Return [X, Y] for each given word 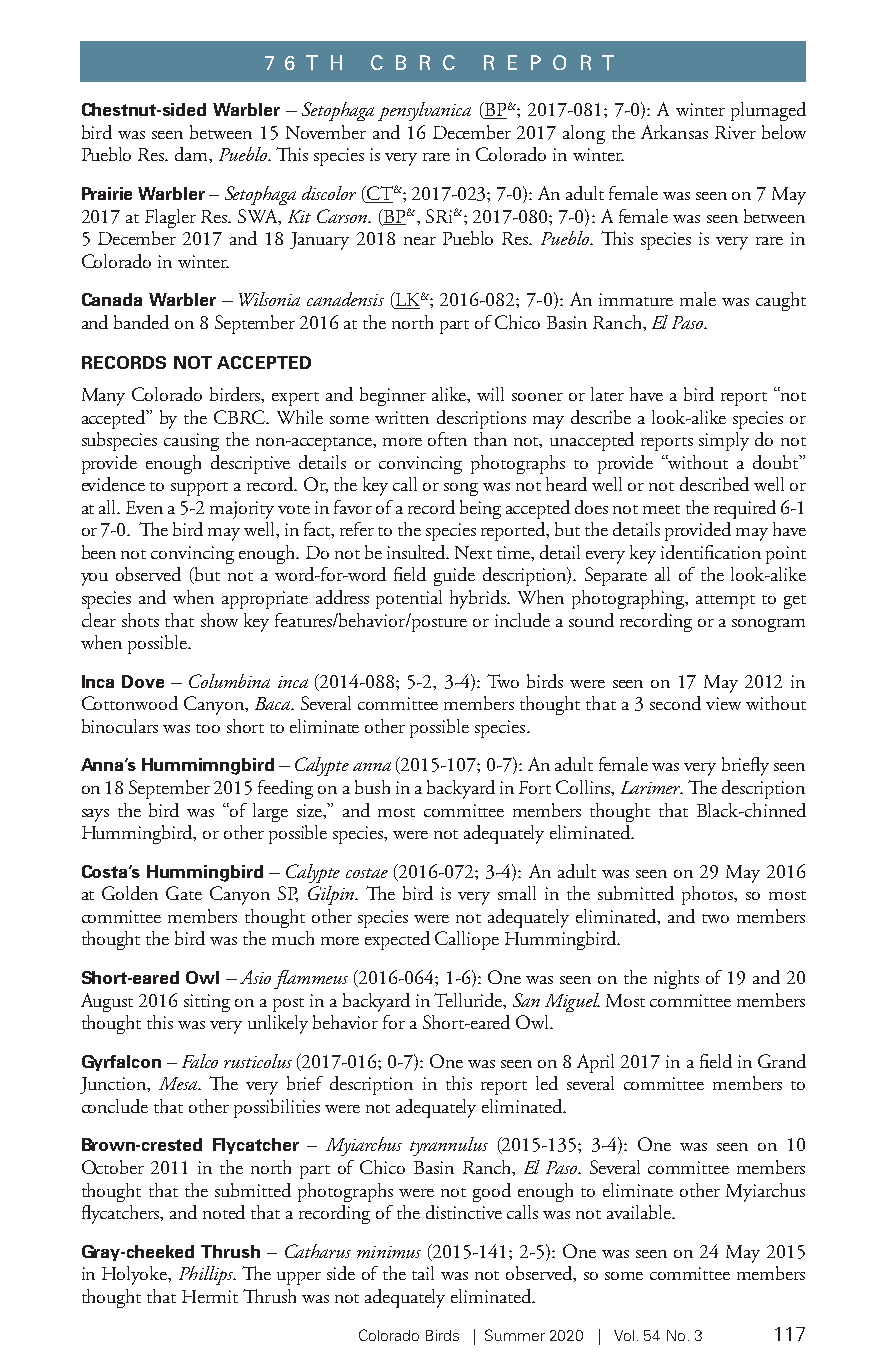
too [208, 728]
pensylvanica [424, 111]
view [723, 703]
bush [372, 787]
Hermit [210, 1296]
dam [192, 154]
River [735, 132]
